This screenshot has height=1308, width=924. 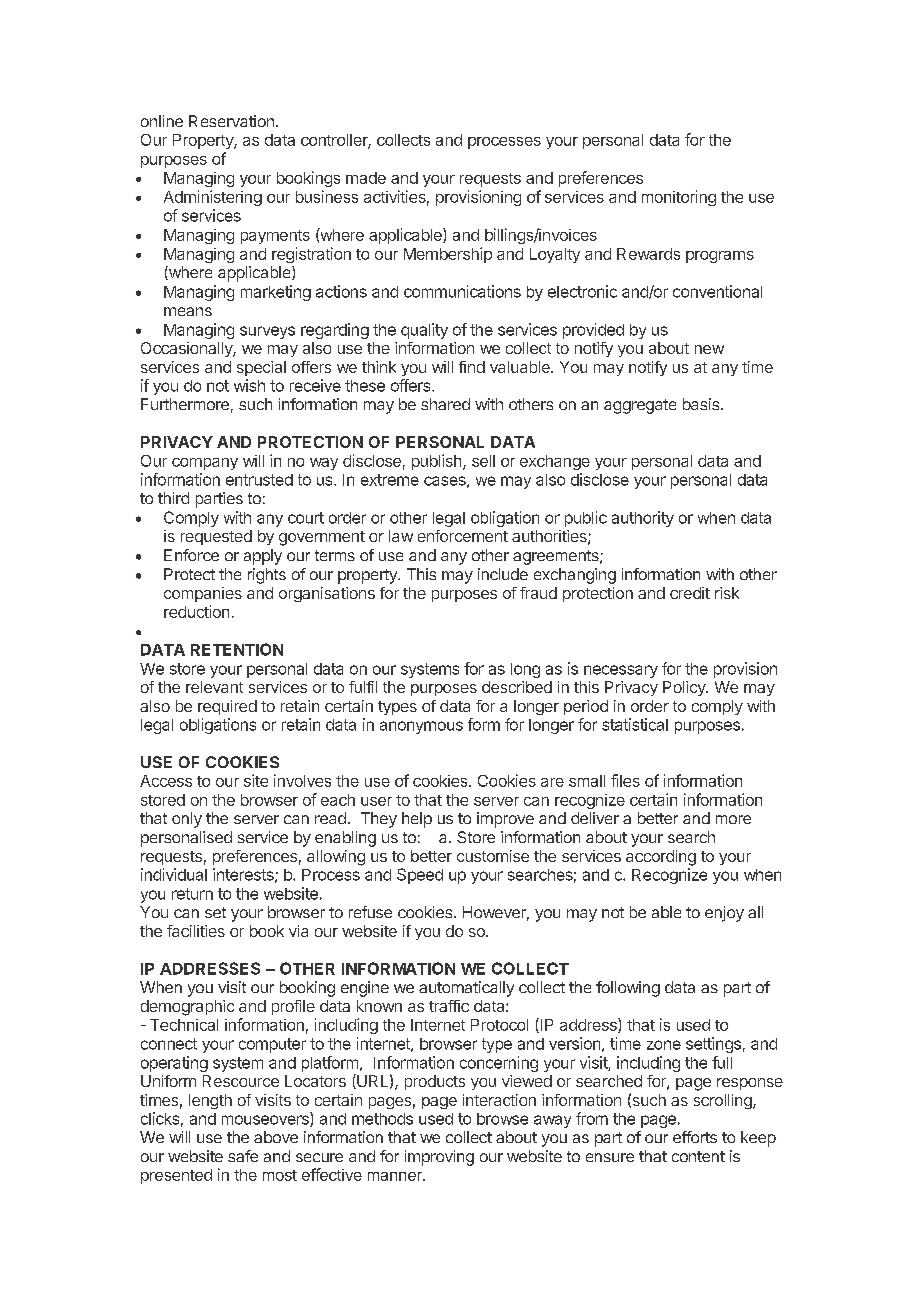 What do you see at coordinates (187, 820) in the screenshot?
I see `only` at bounding box center [187, 820].
